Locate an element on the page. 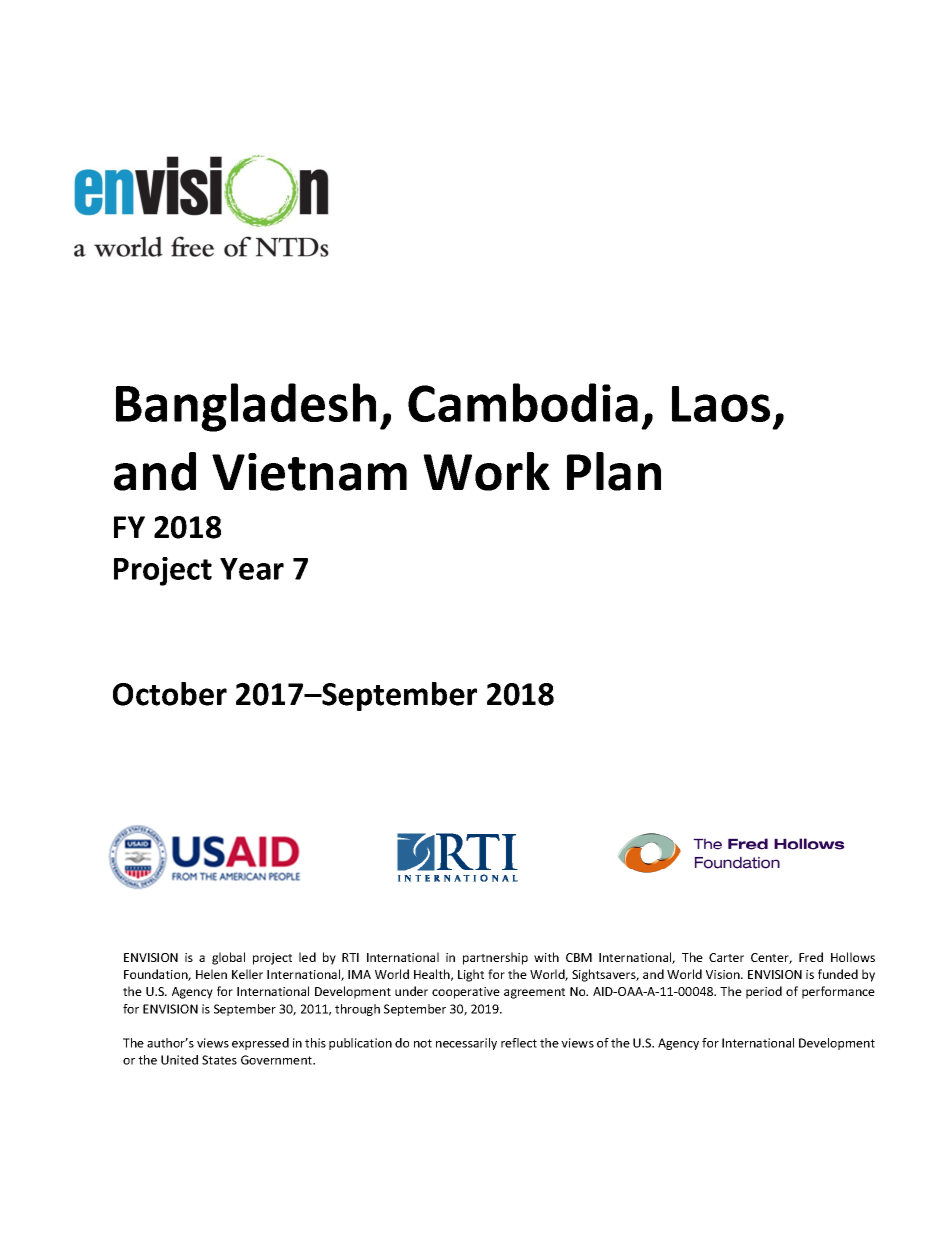 This page has width=952, height=1233. Carter is located at coordinates (726, 957).
